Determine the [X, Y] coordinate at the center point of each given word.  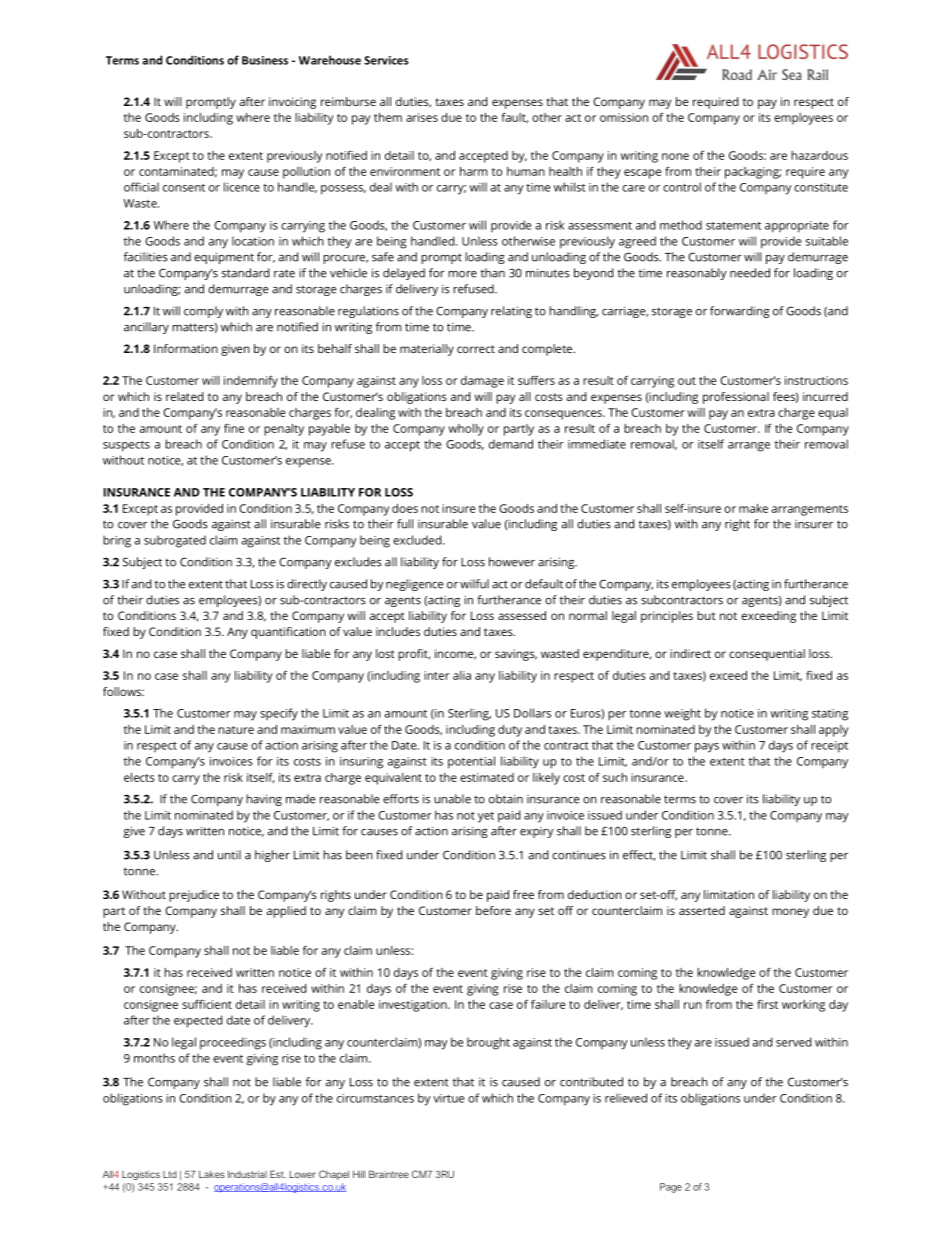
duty [510, 731]
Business [265, 60]
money [790, 913]
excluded [418, 540]
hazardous [819, 155]
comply [203, 312]
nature [236, 730]
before [493, 910]
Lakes [212, 1174]
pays [707, 748]
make [753, 508]
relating [511, 312]
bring [117, 541]
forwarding [740, 312]
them [388, 117]
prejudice [194, 896]
